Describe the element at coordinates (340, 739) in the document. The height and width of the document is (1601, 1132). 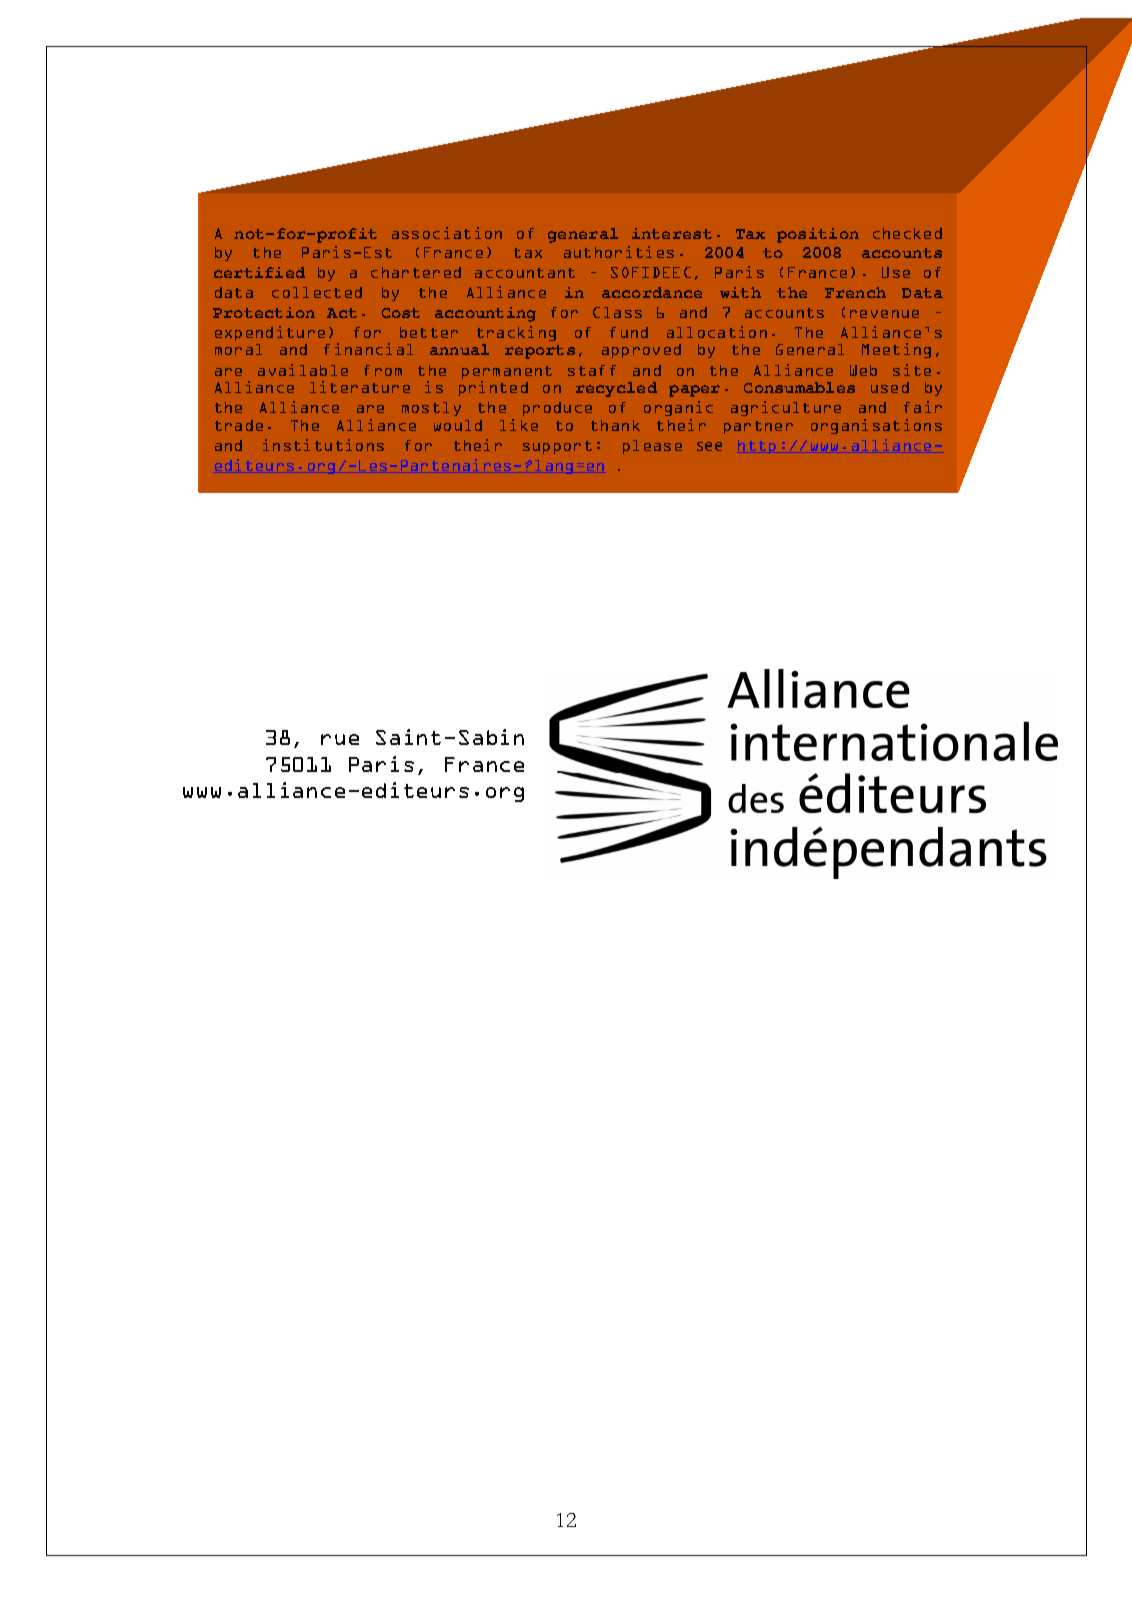
I see `rue` at that location.
